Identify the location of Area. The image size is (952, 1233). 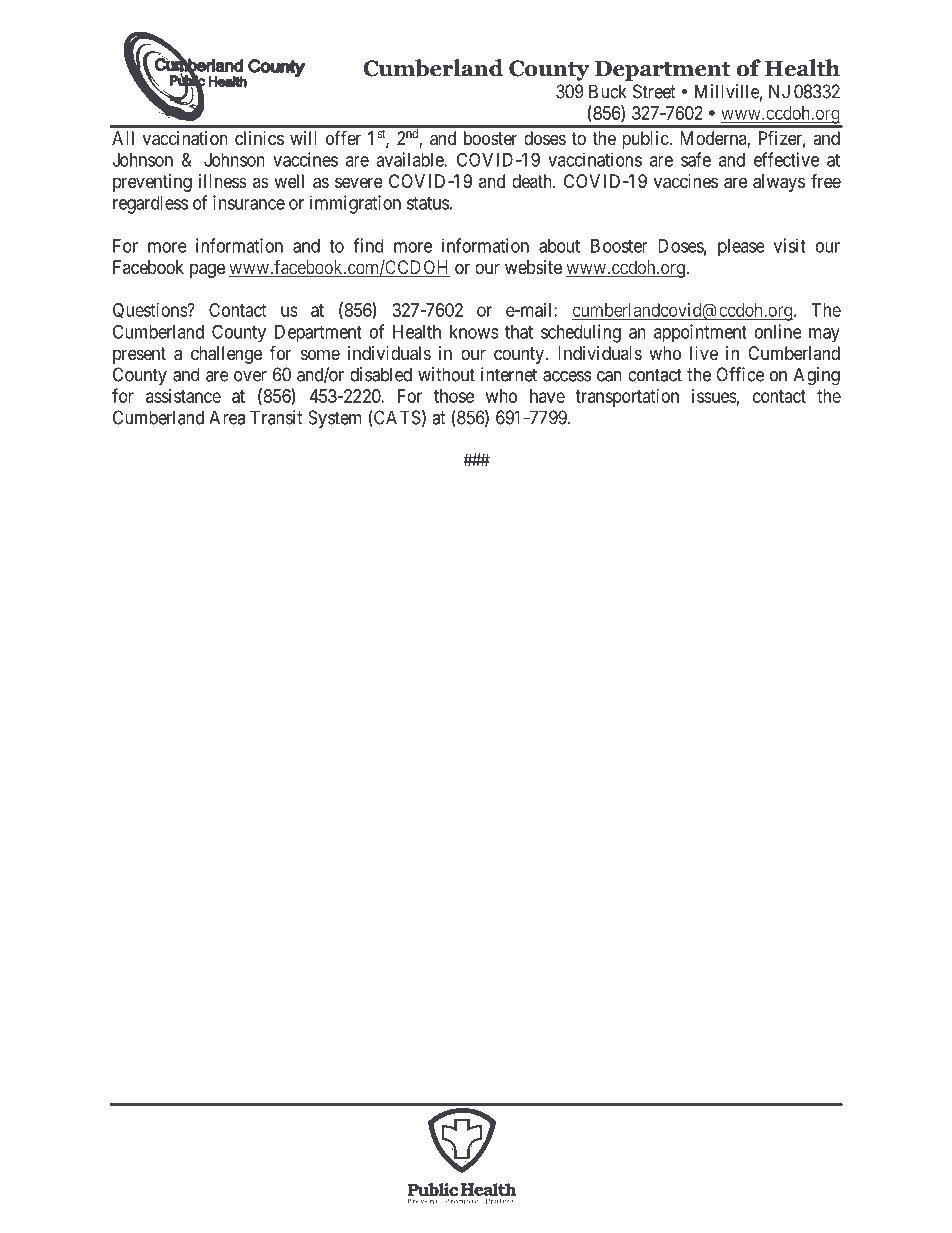
(227, 417).
